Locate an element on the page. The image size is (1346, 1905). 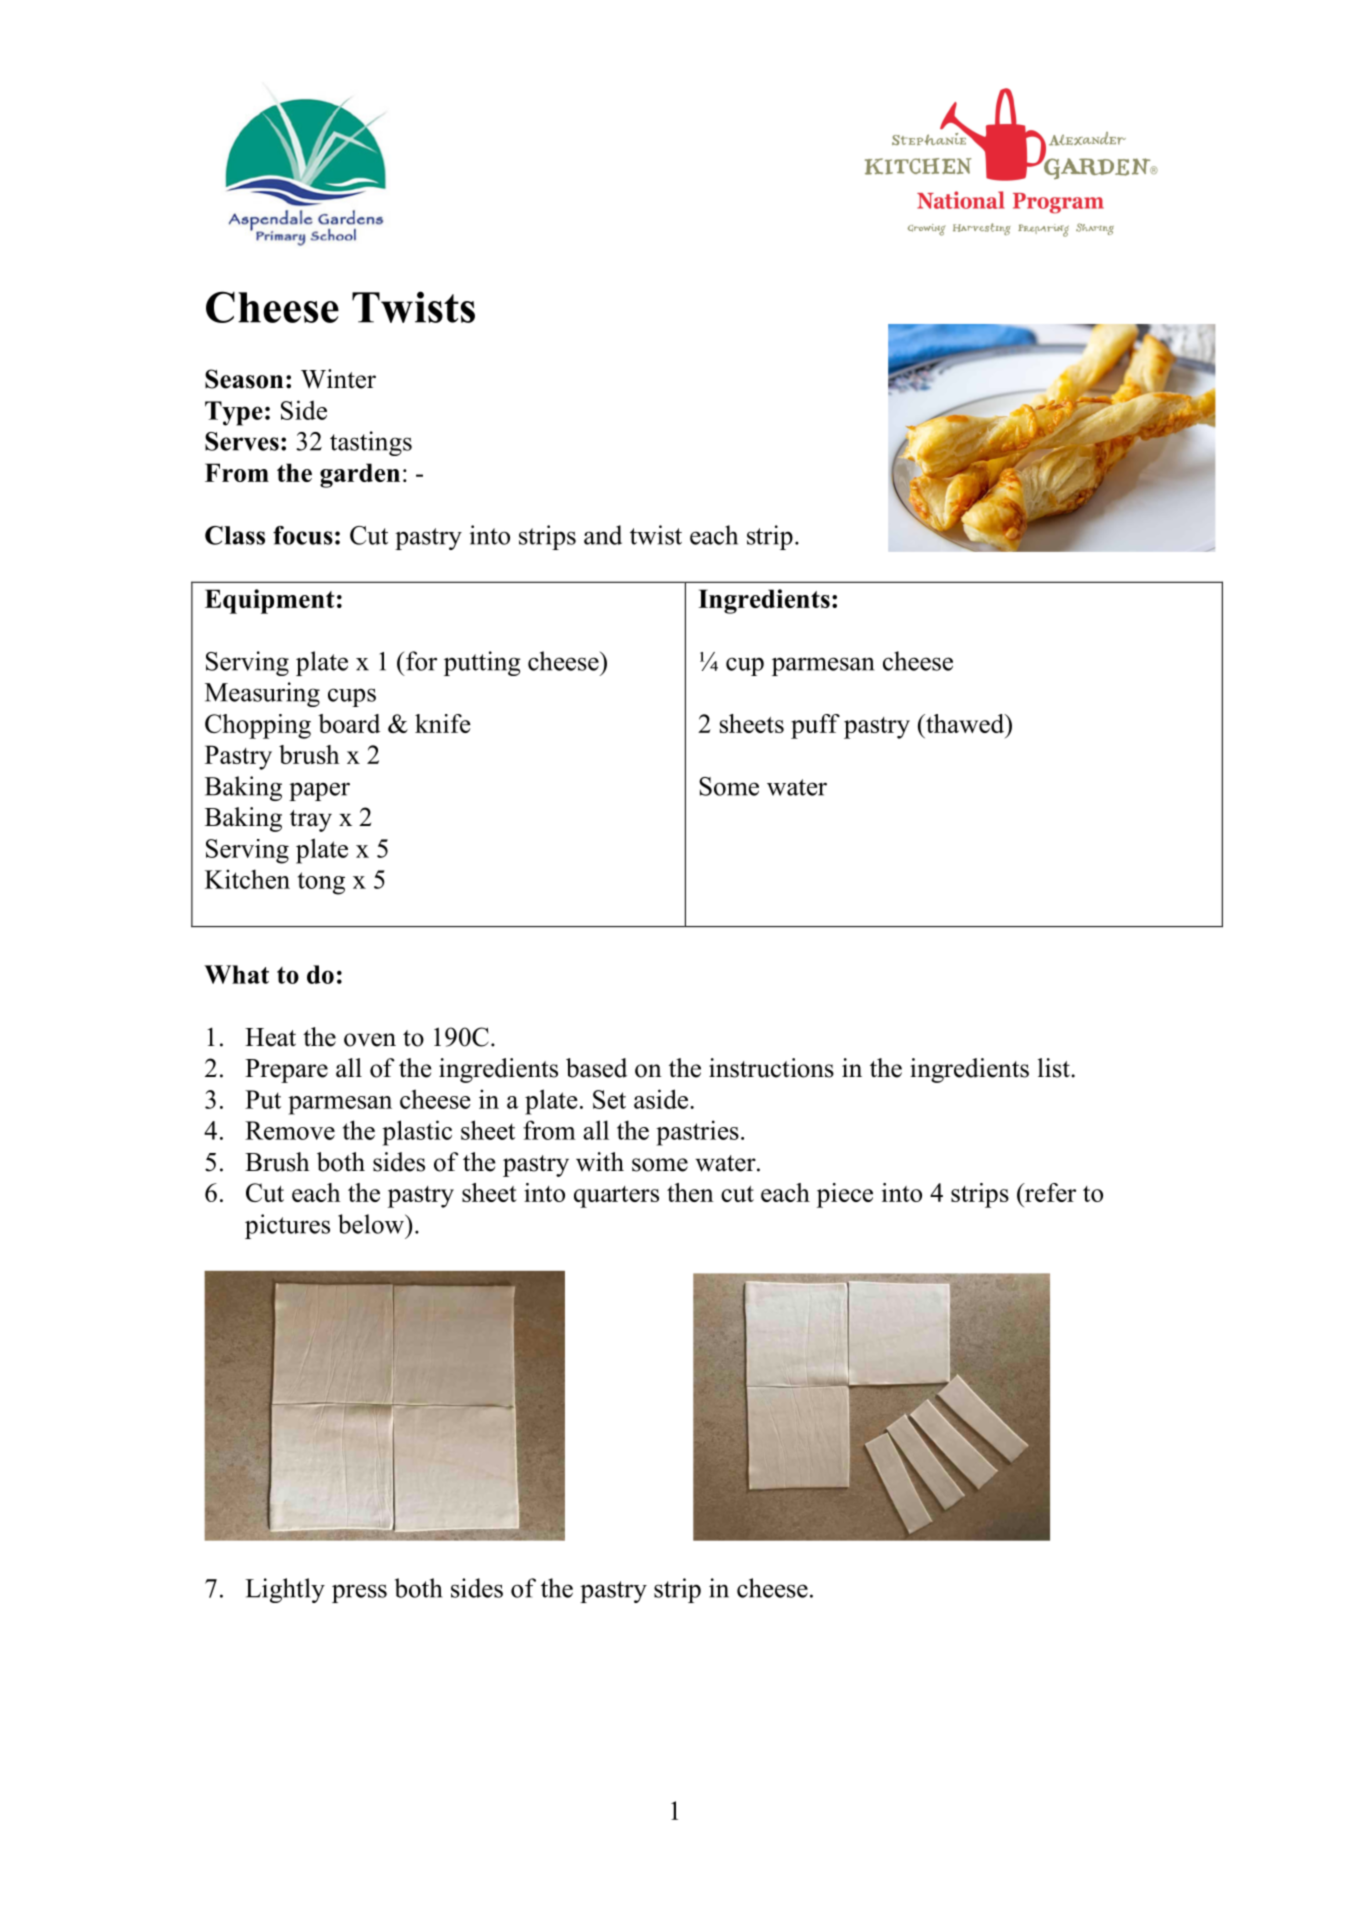
quarters is located at coordinates (616, 1197).
